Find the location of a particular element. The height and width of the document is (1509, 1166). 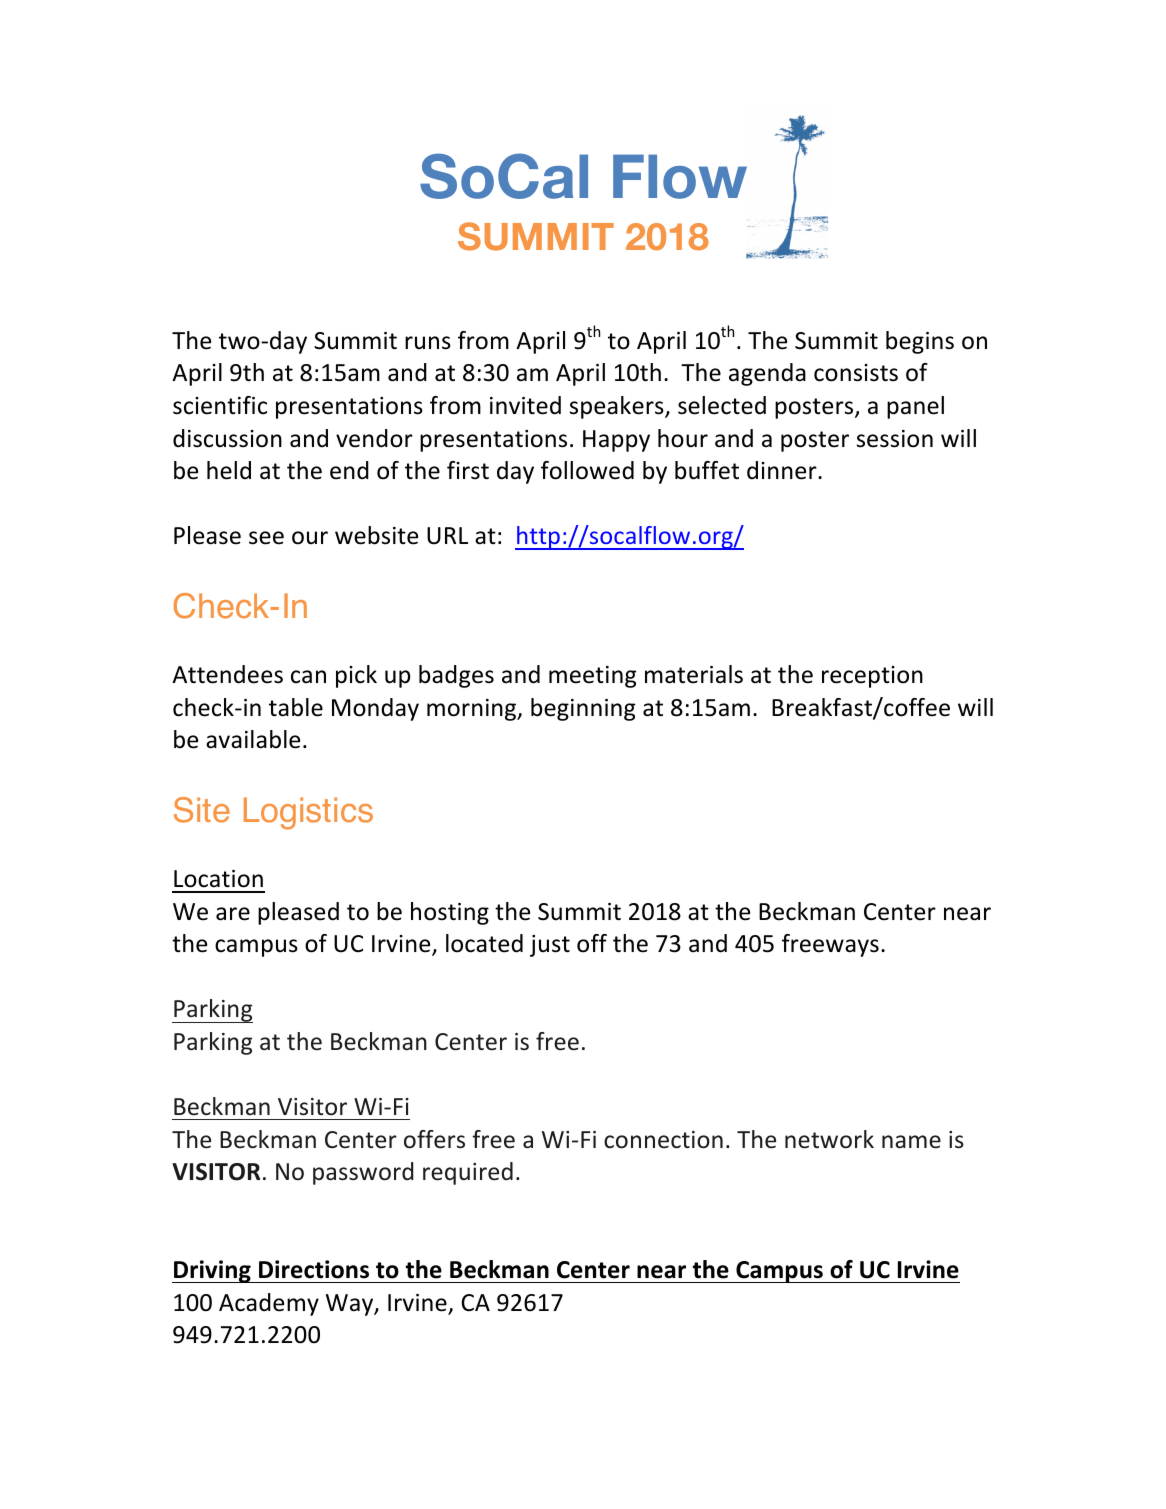

beginning is located at coordinates (583, 709).
